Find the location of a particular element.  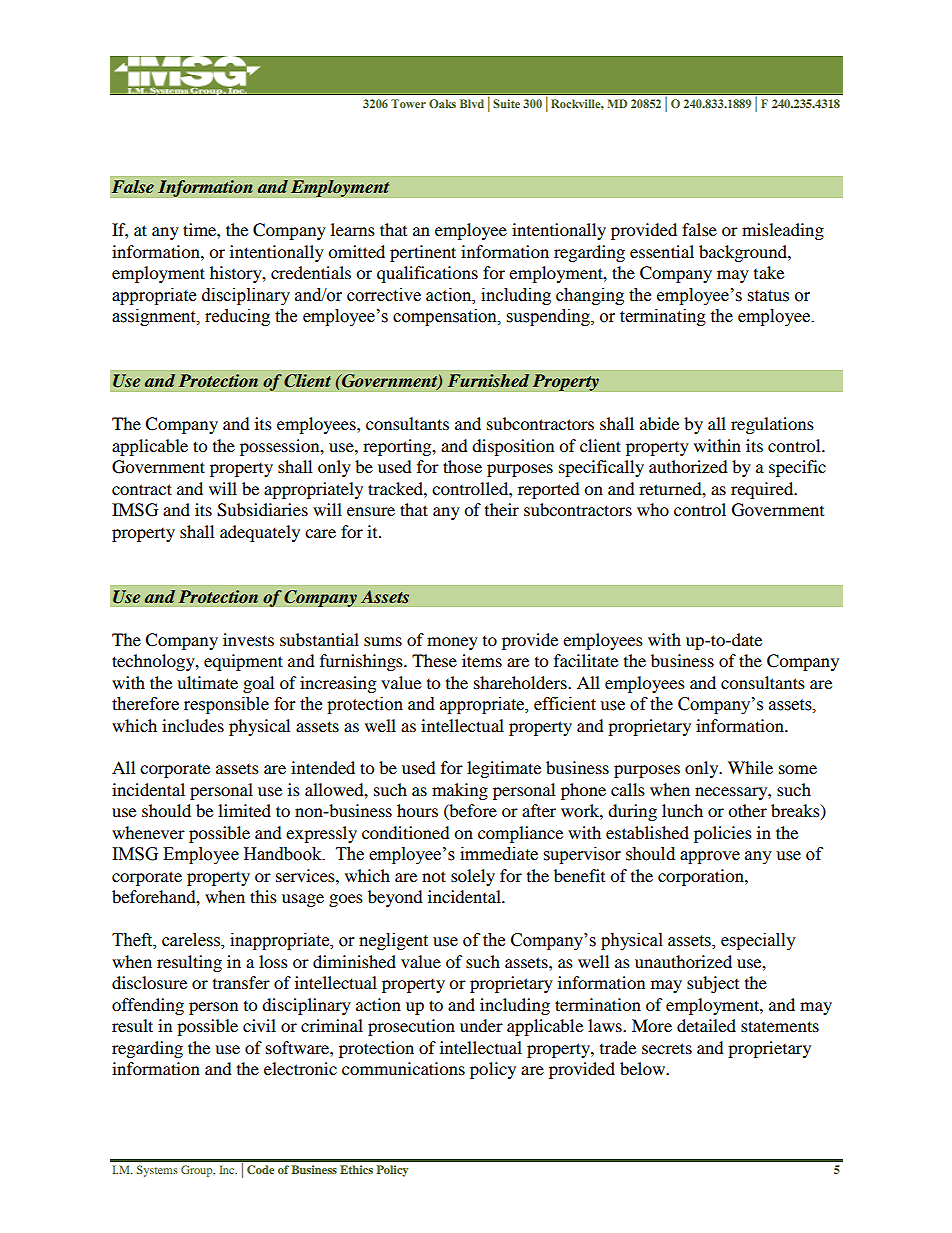

invests is located at coordinates (248, 639).
